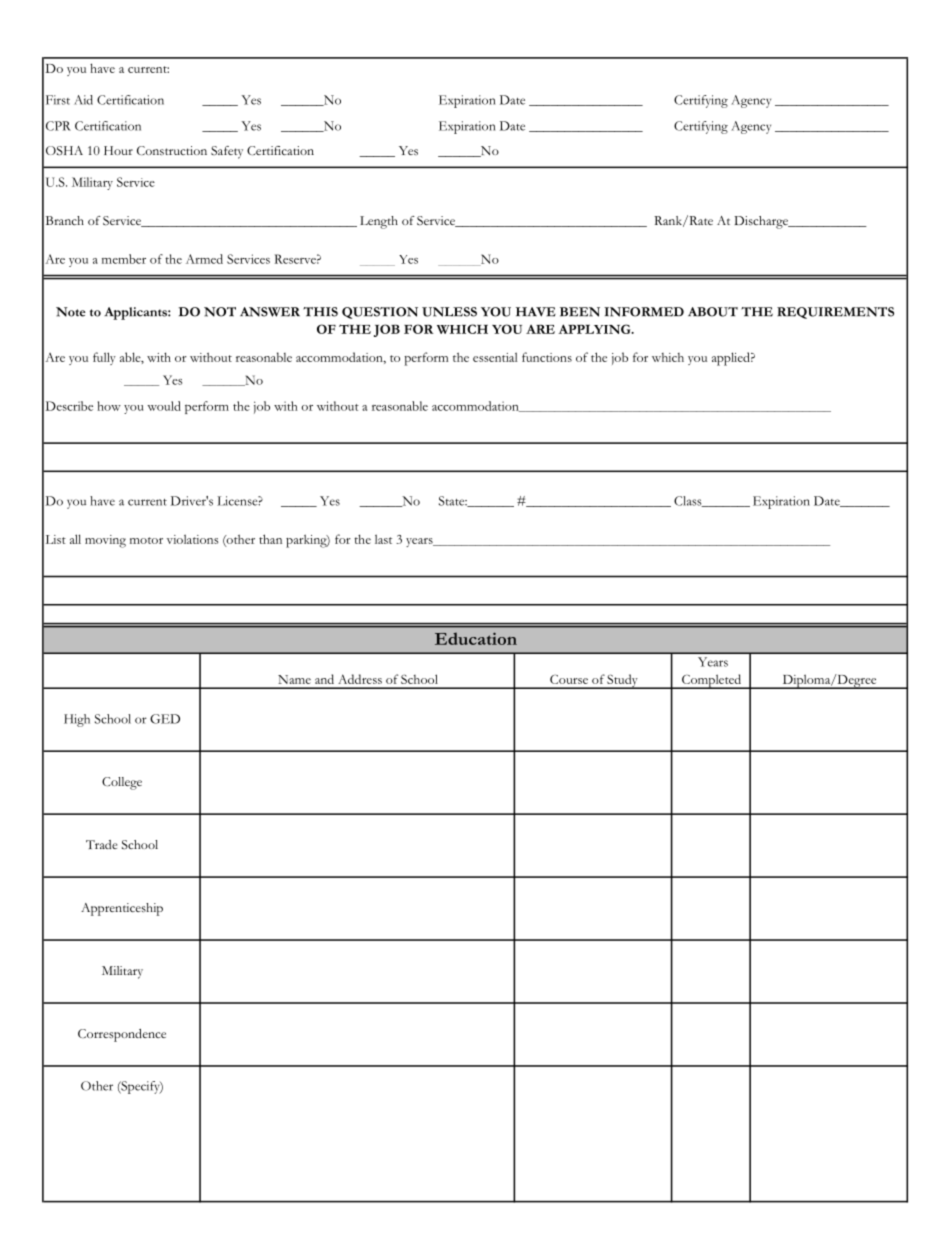 The image size is (952, 1233). What do you see at coordinates (713, 312) in the page?
I see `ABOUT` at bounding box center [713, 312].
